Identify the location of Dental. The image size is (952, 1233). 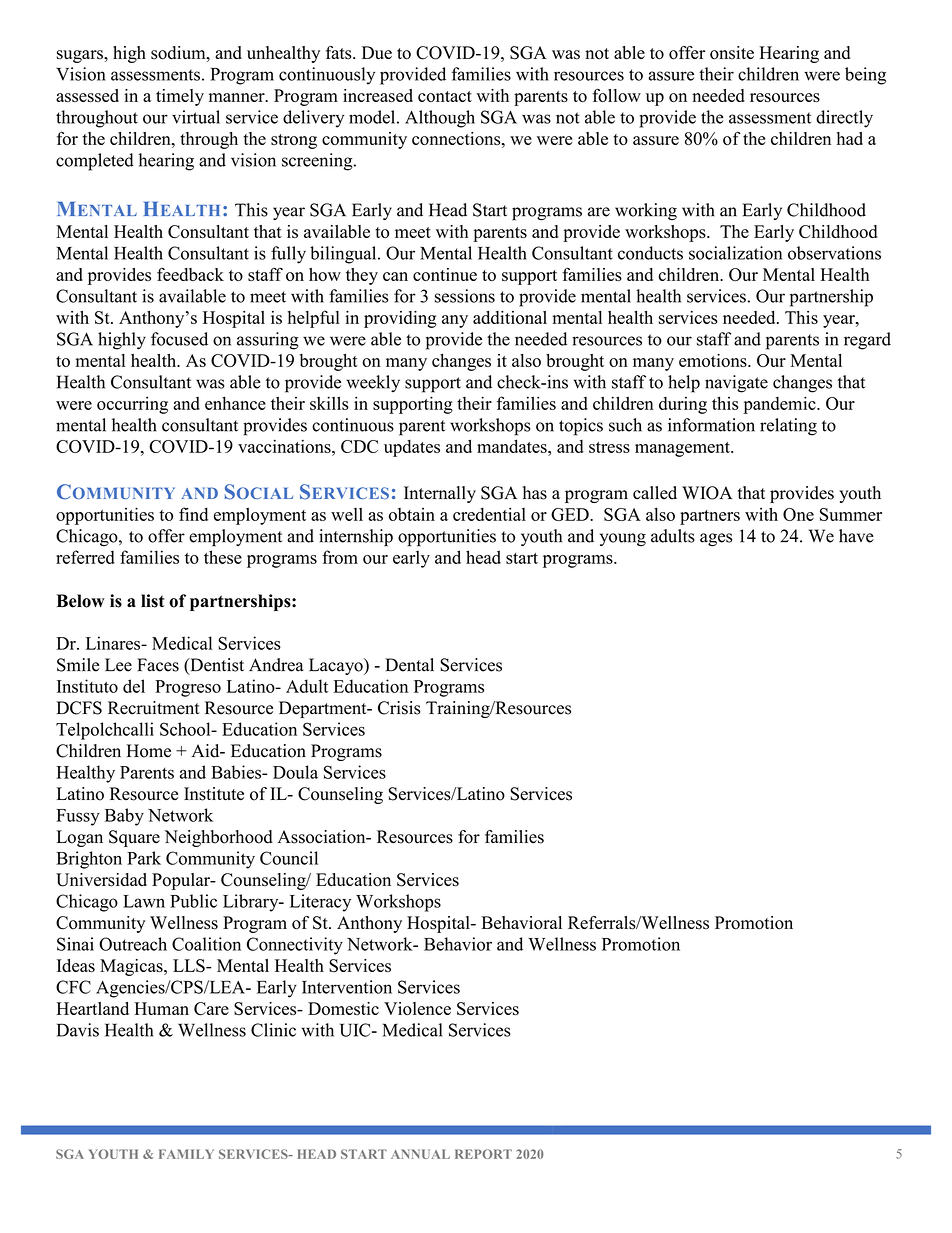
(409, 665).
